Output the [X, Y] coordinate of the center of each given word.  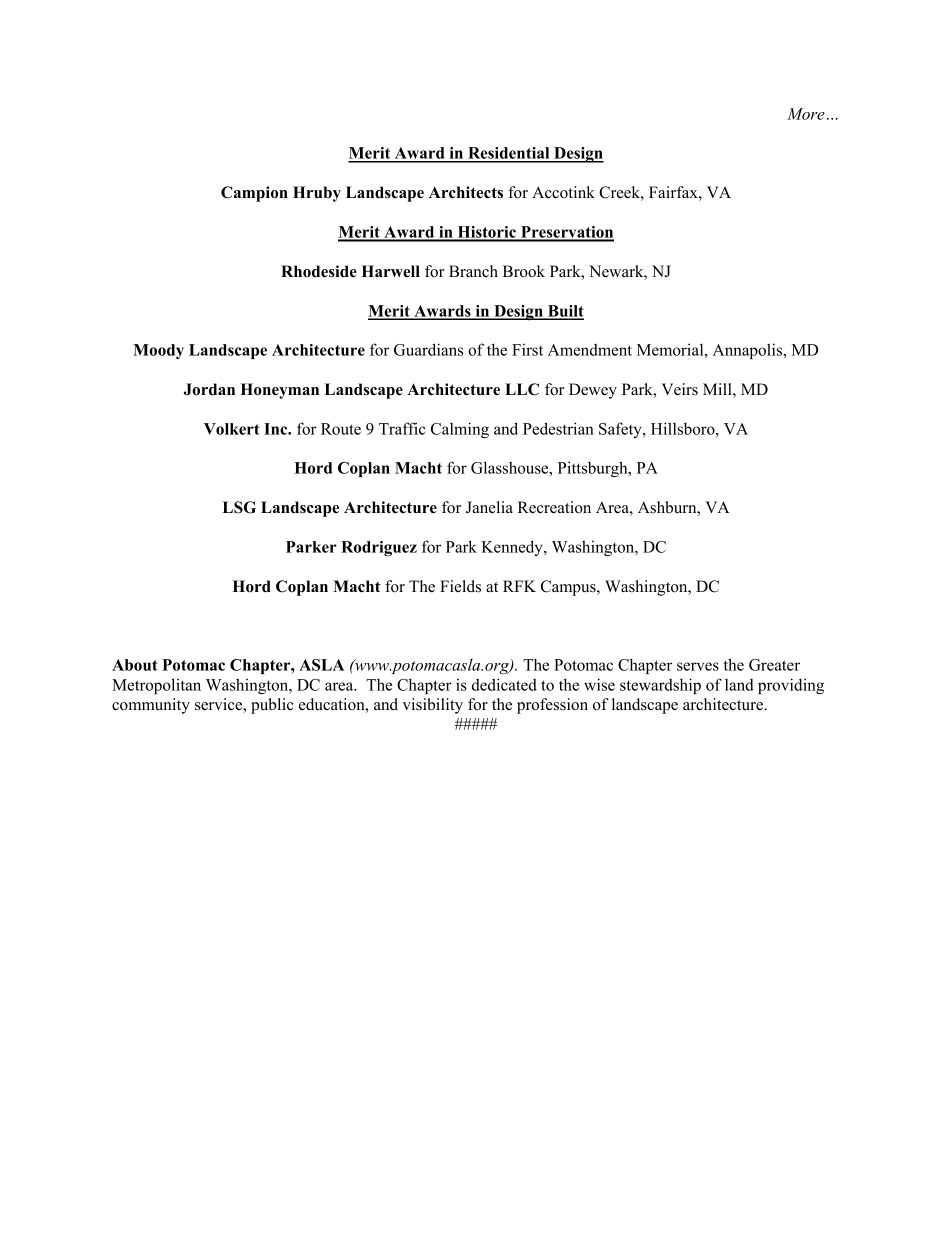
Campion [254, 194]
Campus [569, 588]
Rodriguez [379, 548]
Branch [473, 271]
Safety [621, 430]
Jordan [209, 389]
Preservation [566, 233]
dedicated [504, 684]
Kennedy [513, 548]
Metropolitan [156, 686]
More [806, 114]
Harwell [391, 271]
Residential [509, 154]
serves [698, 666]
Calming [460, 430]
